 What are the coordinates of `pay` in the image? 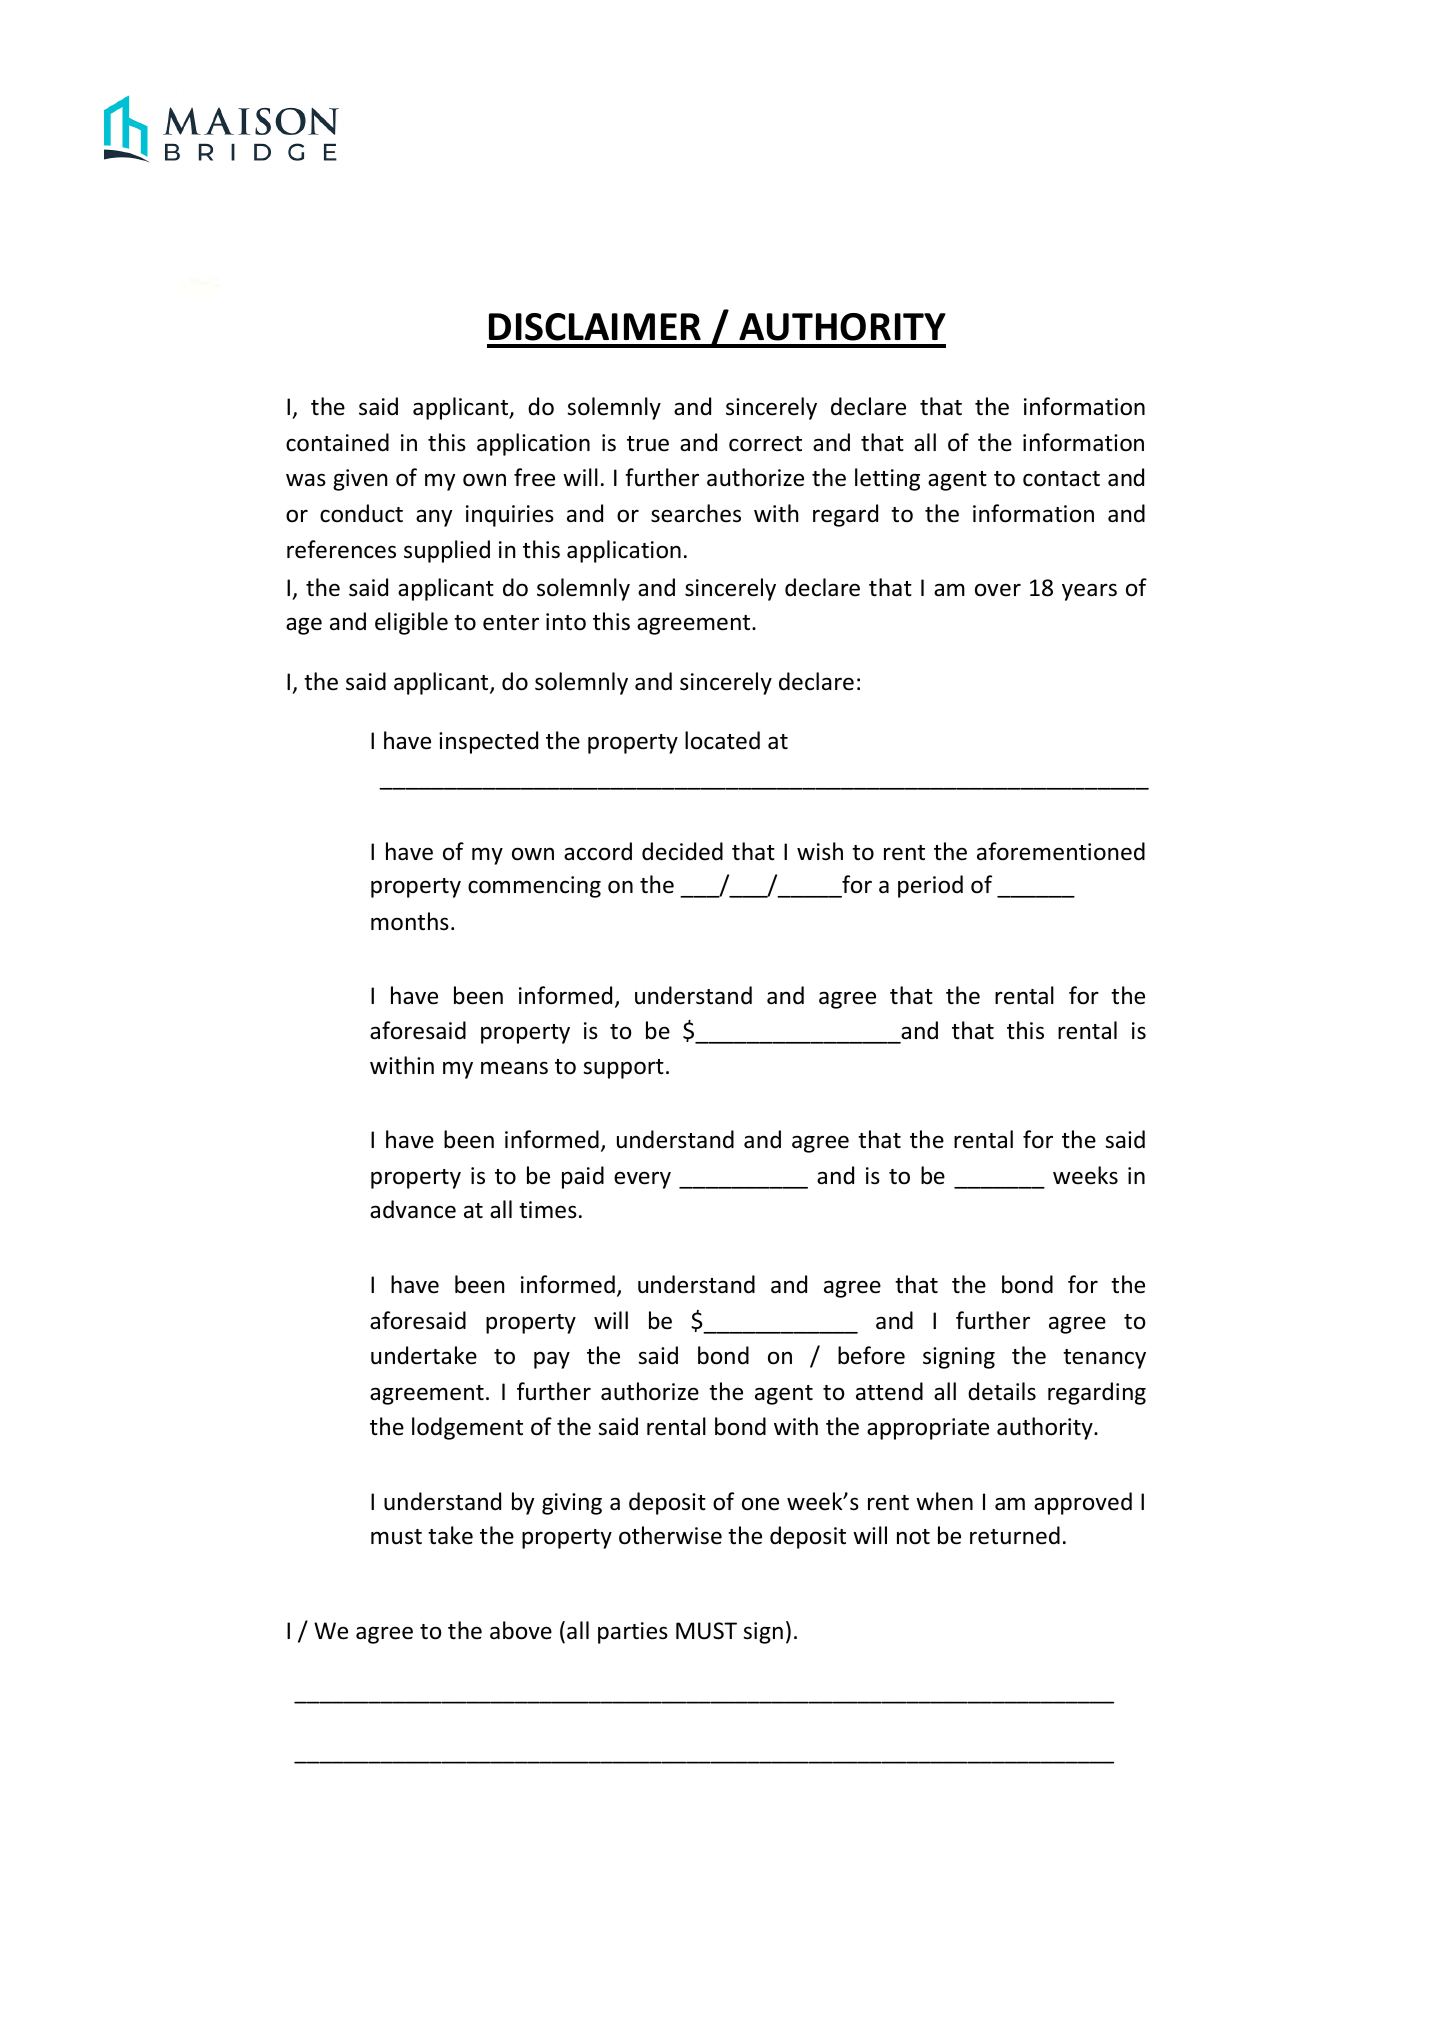 It's located at (552, 1360).
